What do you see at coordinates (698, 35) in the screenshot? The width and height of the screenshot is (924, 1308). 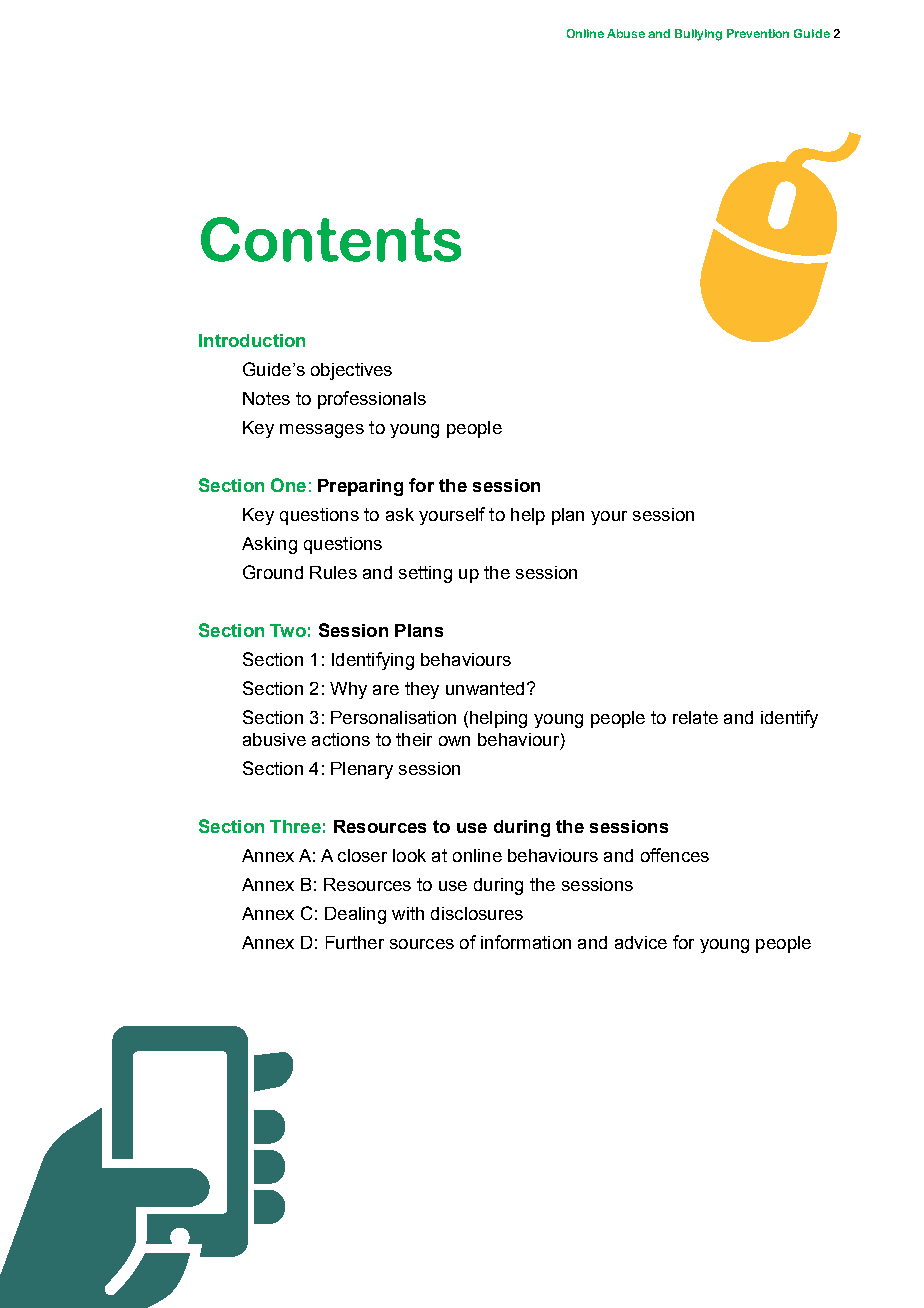 I see `Bullying` at bounding box center [698, 35].
